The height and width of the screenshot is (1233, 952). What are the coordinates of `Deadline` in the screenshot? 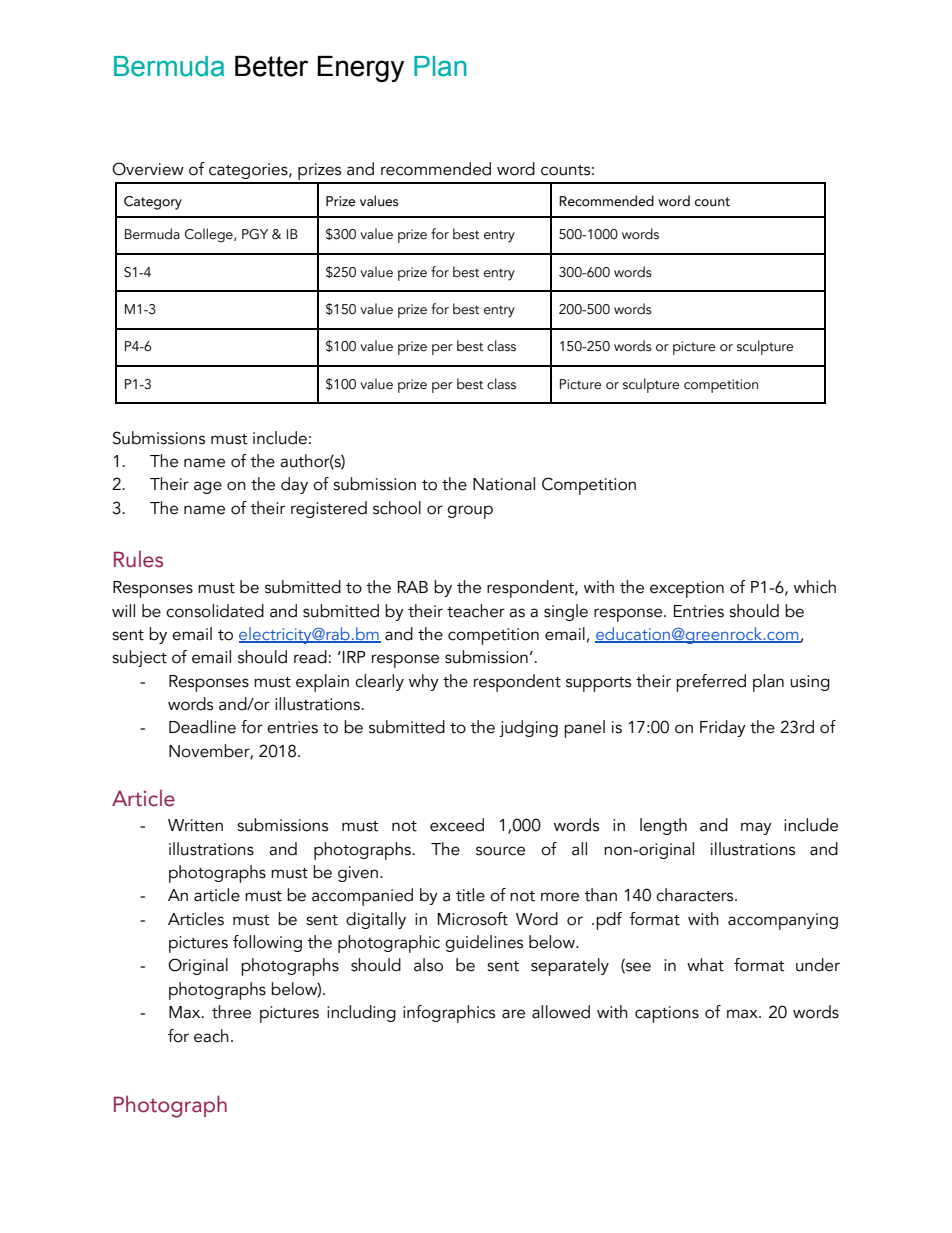 It's located at (202, 727).
